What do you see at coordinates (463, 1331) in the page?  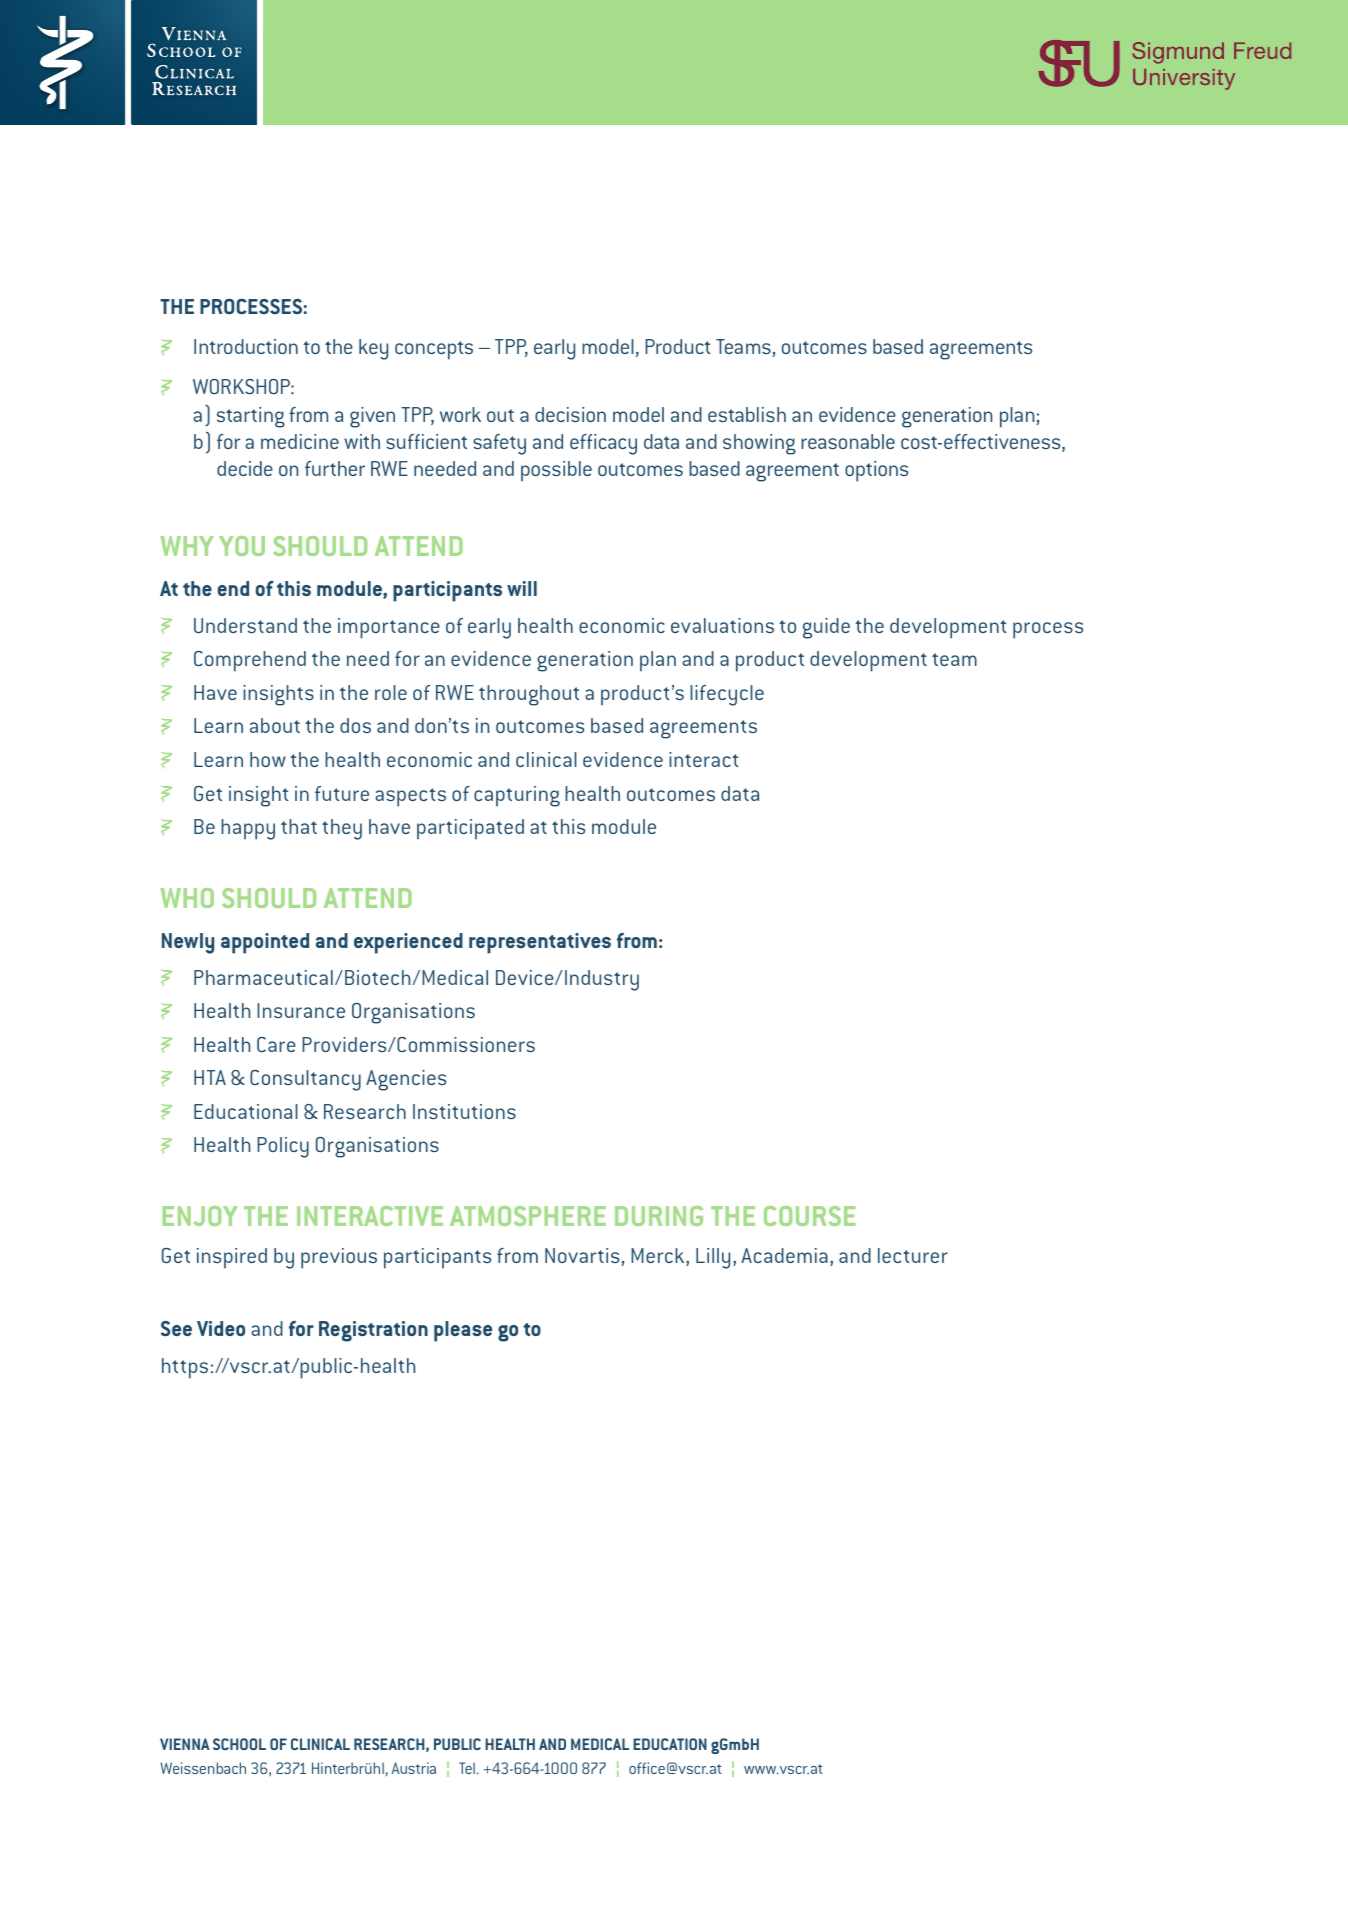 I see `please` at bounding box center [463, 1331].
